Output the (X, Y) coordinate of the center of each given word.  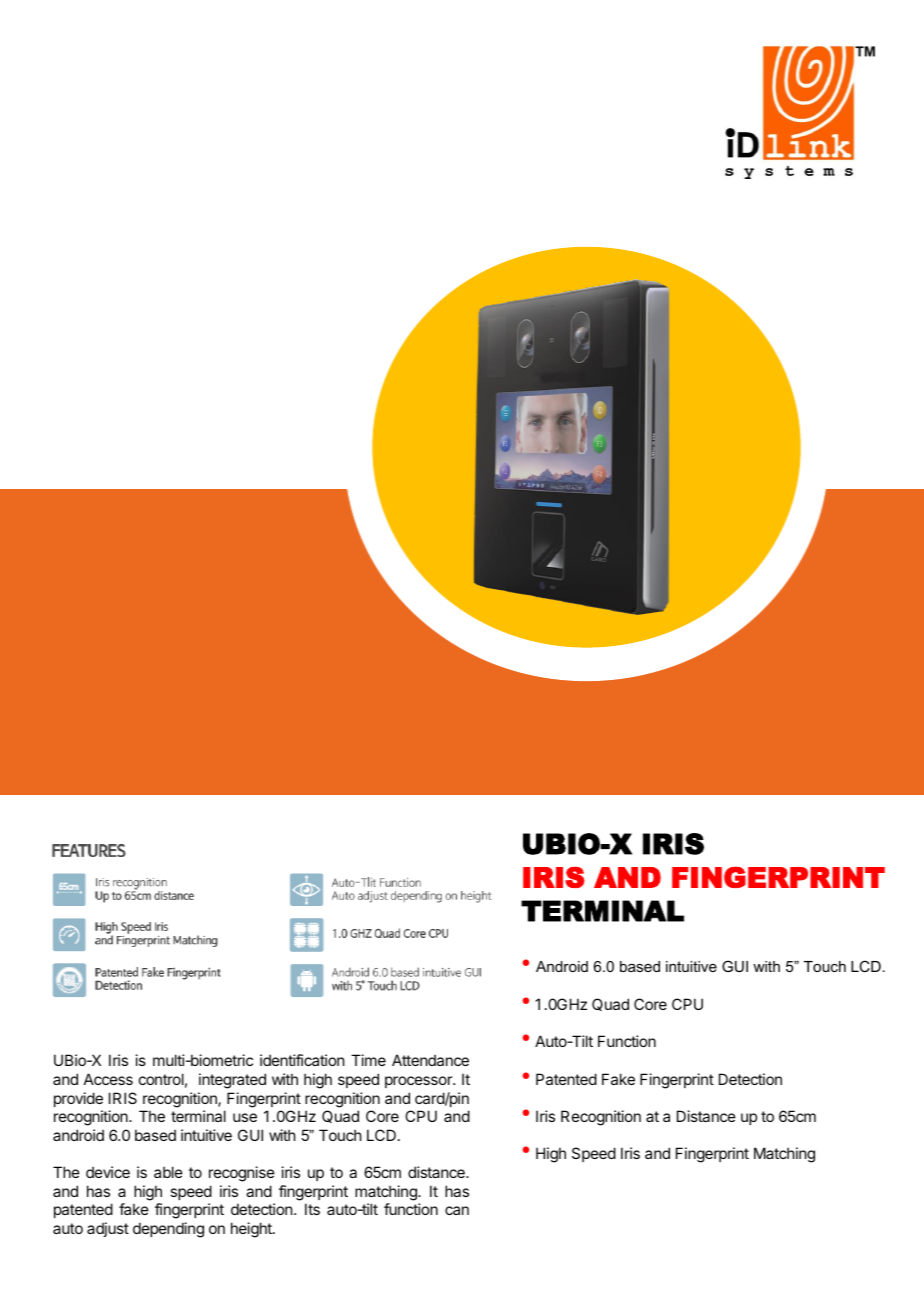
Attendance (430, 1060)
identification (302, 1060)
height (252, 1230)
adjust (108, 1229)
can (457, 1210)
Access (108, 1079)
